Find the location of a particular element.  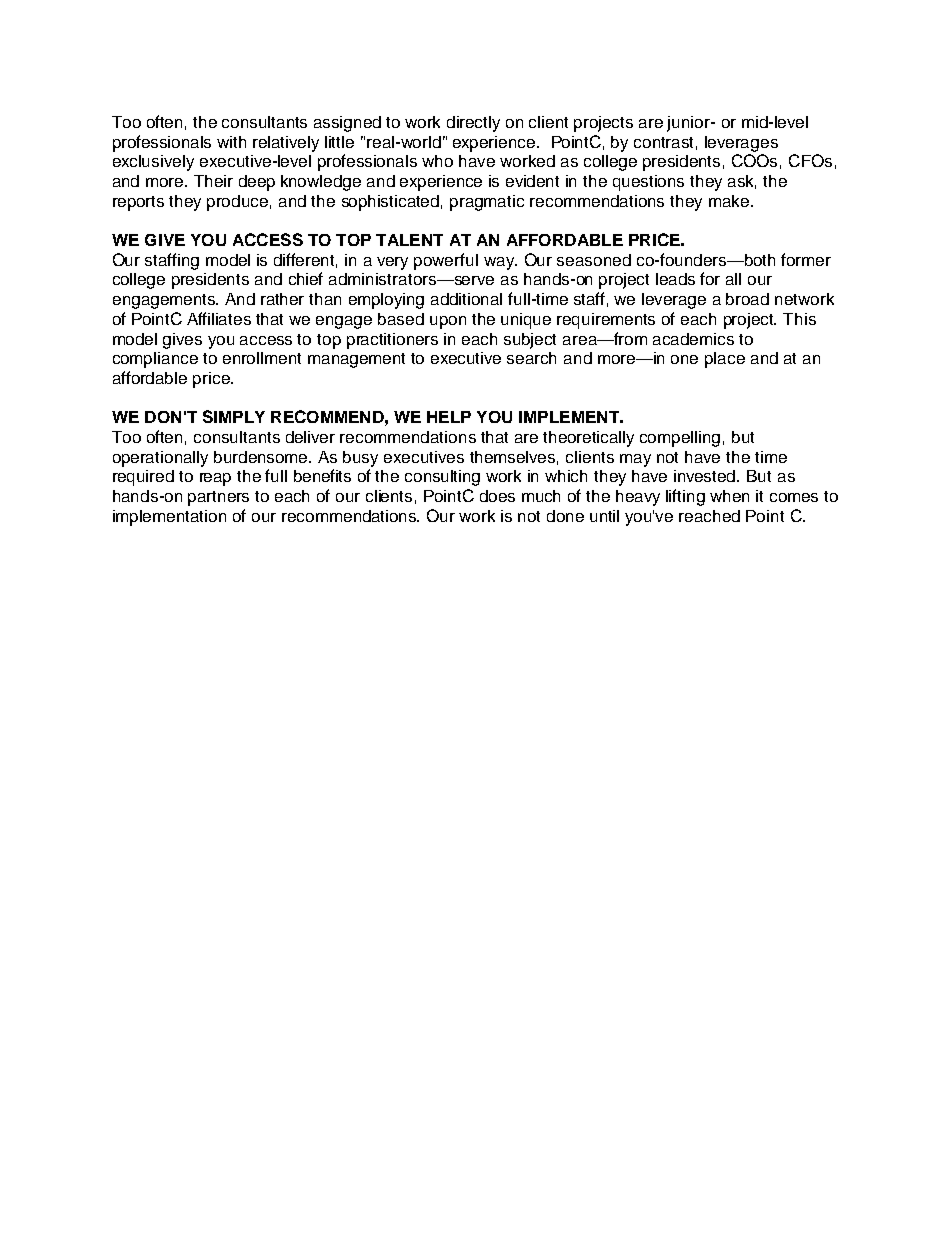

Affiliates is located at coordinates (219, 318).
